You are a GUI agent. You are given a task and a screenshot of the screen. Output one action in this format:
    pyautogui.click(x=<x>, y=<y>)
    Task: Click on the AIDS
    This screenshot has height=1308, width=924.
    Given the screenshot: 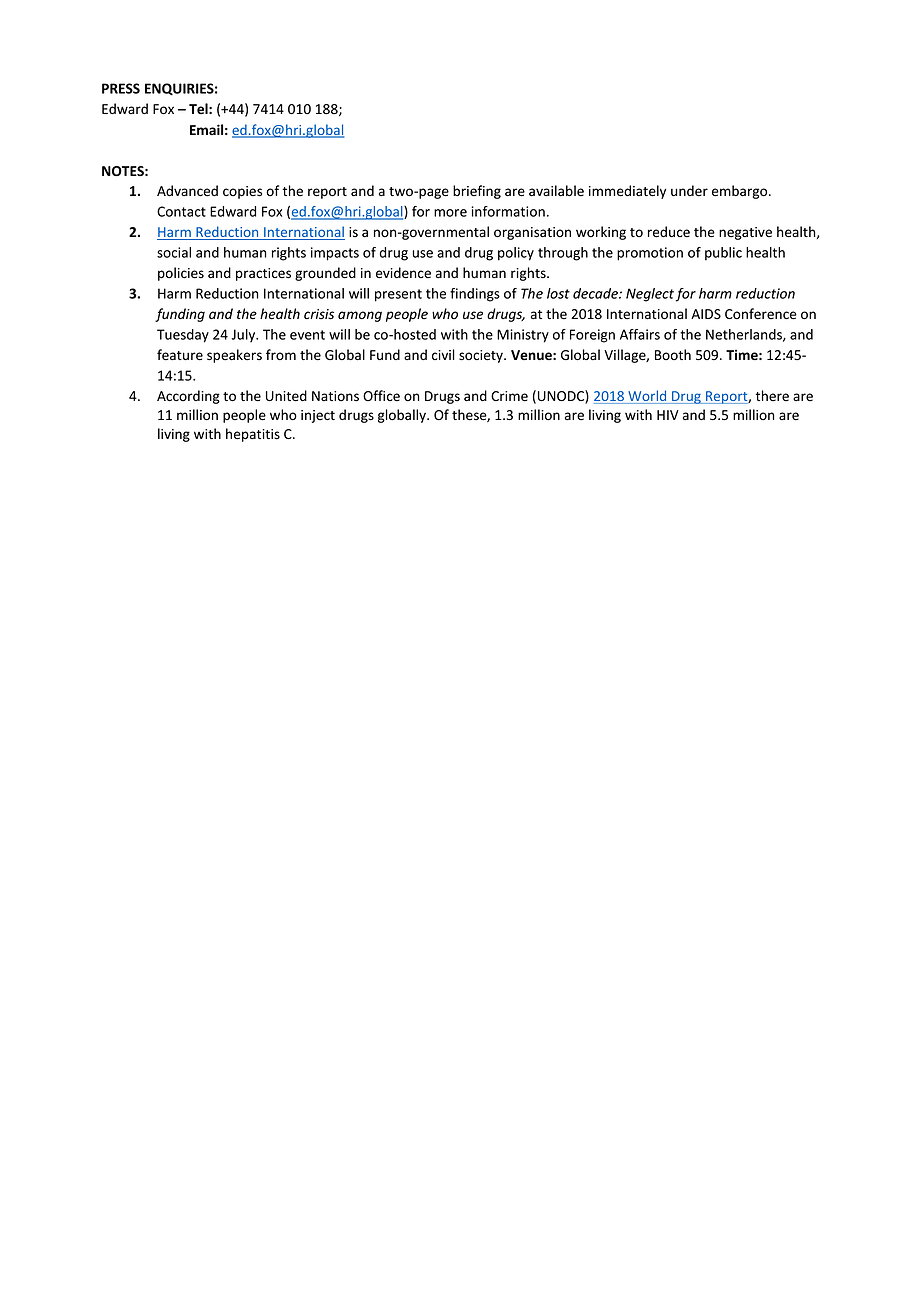 What is the action you would take?
    pyautogui.click(x=706, y=314)
